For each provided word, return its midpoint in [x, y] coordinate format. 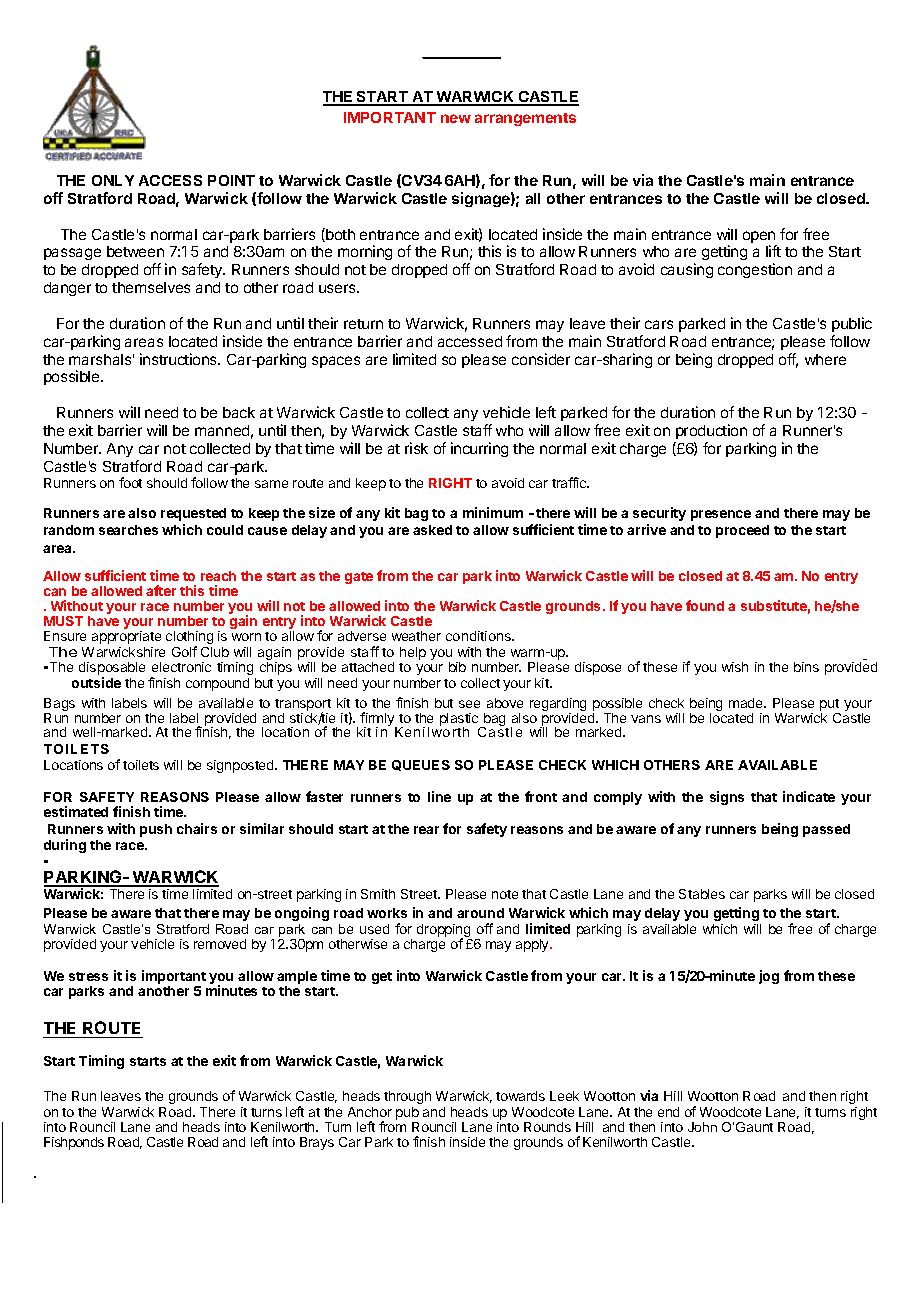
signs [727, 798]
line [439, 796]
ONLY [113, 180]
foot [130, 482]
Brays [317, 1143]
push [156, 830]
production [711, 431]
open [760, 238]
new [456, 118]
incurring [479, 449]
